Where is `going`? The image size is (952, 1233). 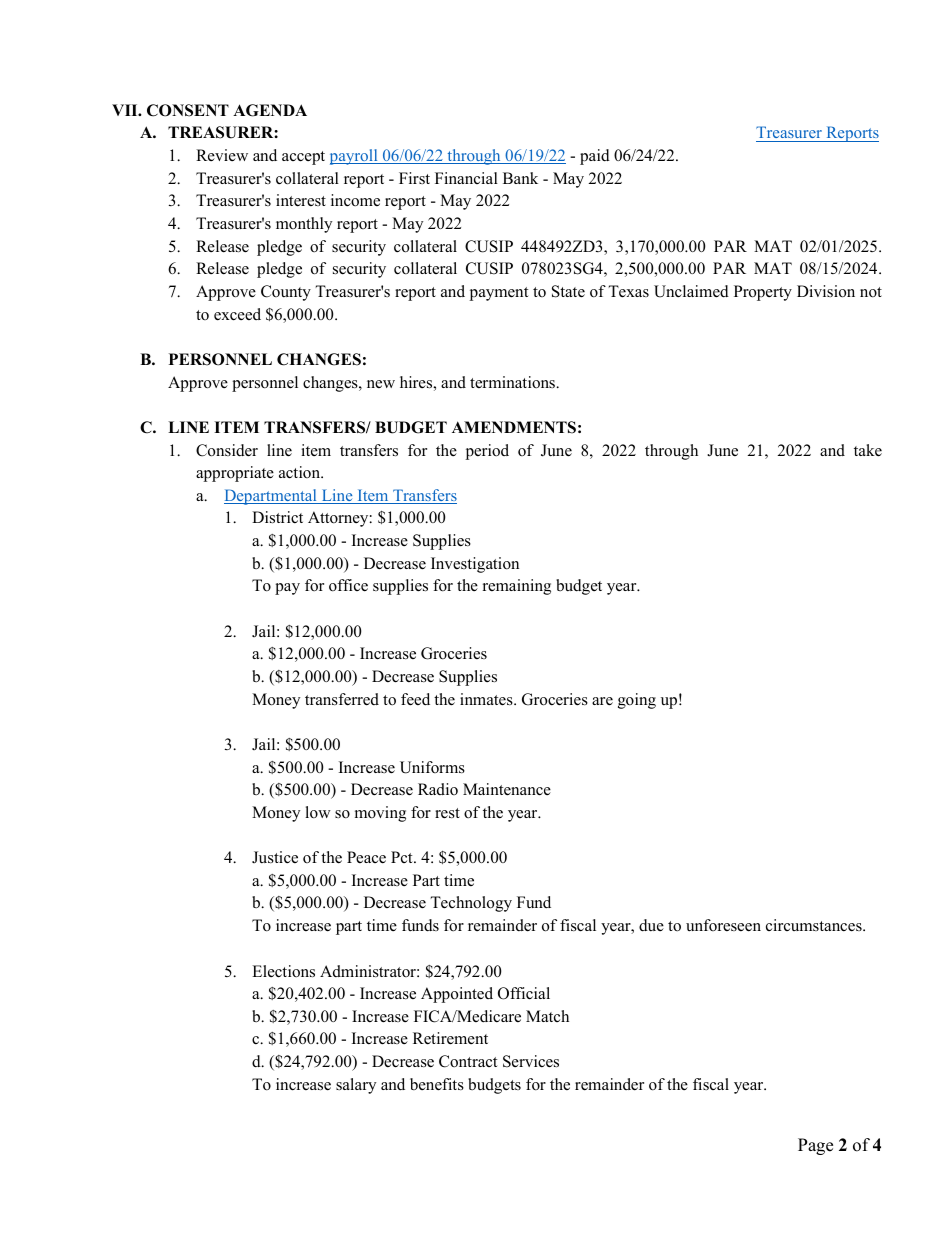
going is located at coordinates (637, 701).
